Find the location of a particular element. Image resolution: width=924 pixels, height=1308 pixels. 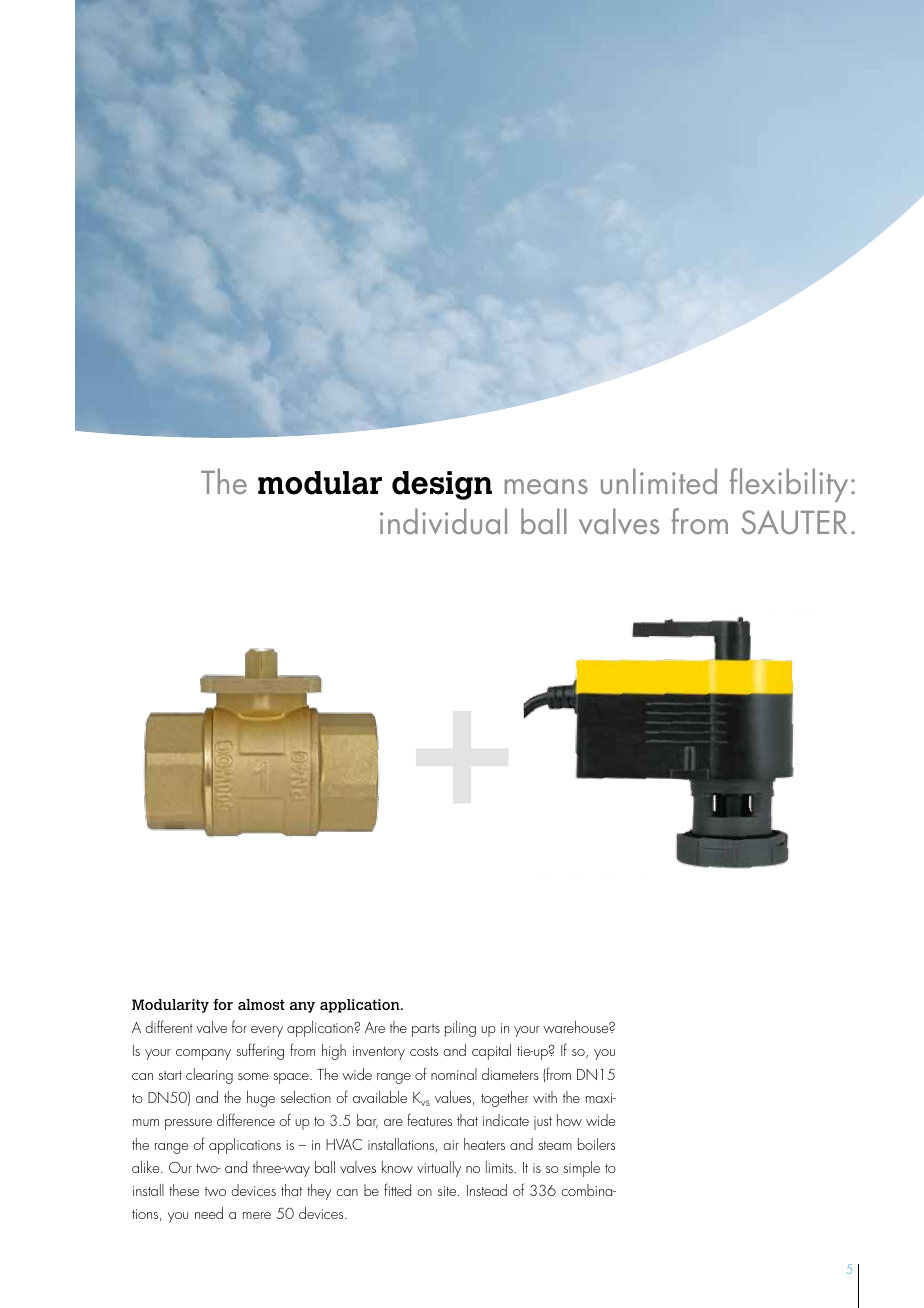

Instead is located at coordinates (487, 1190).
